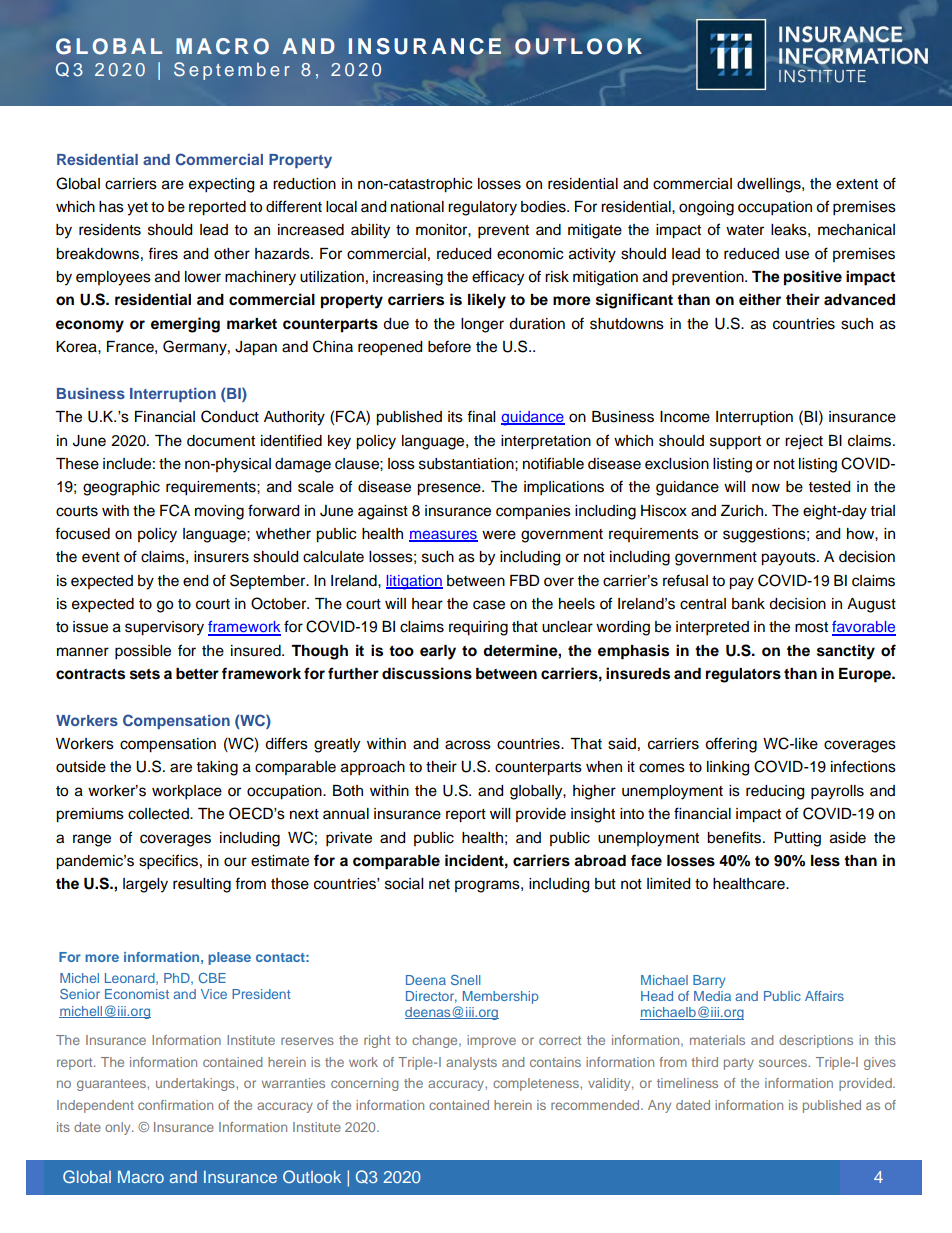 This screenshot has height=1233, width=952. I want to click on most, so click(811, 627).
